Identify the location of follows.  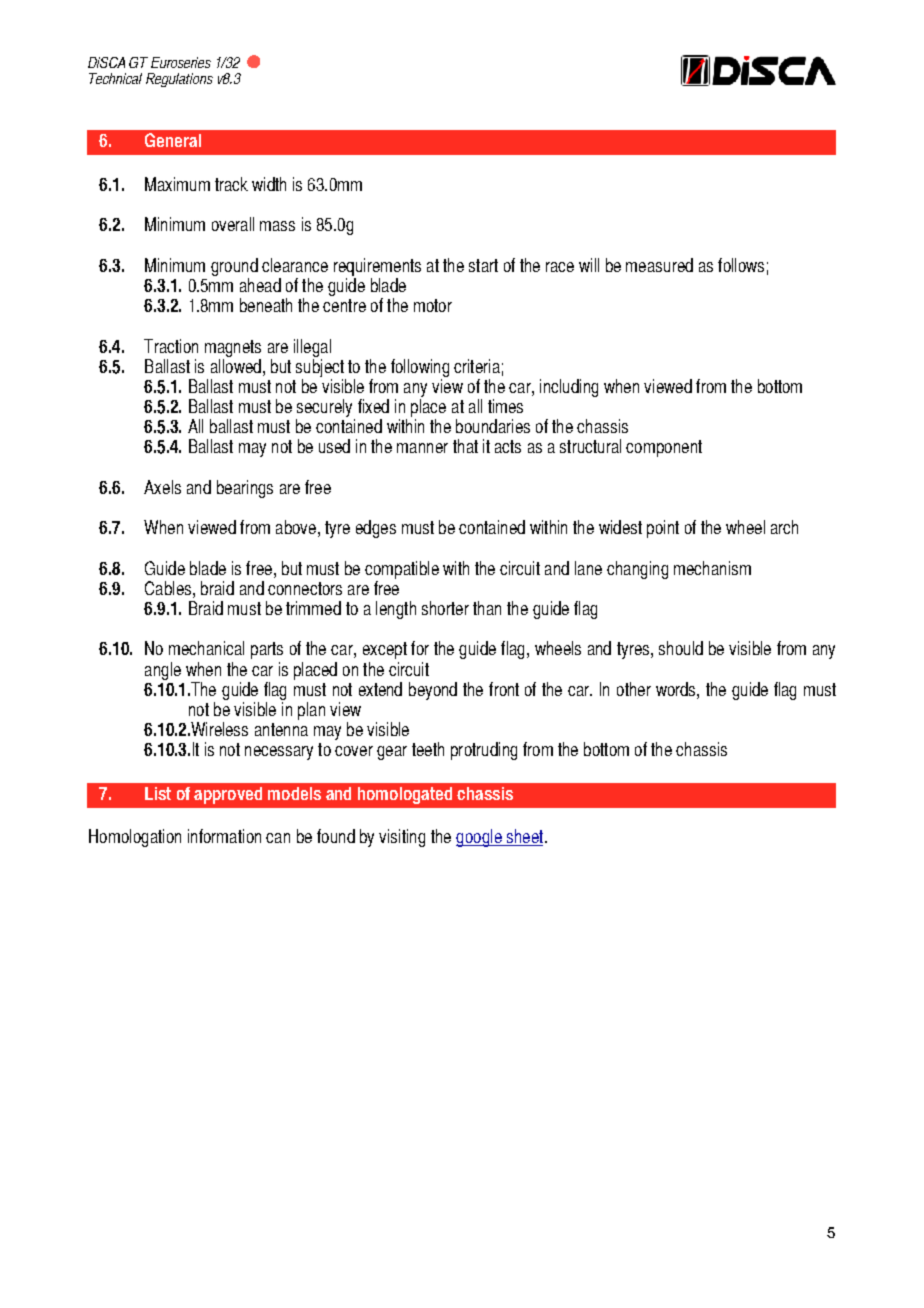
(741, 265).
